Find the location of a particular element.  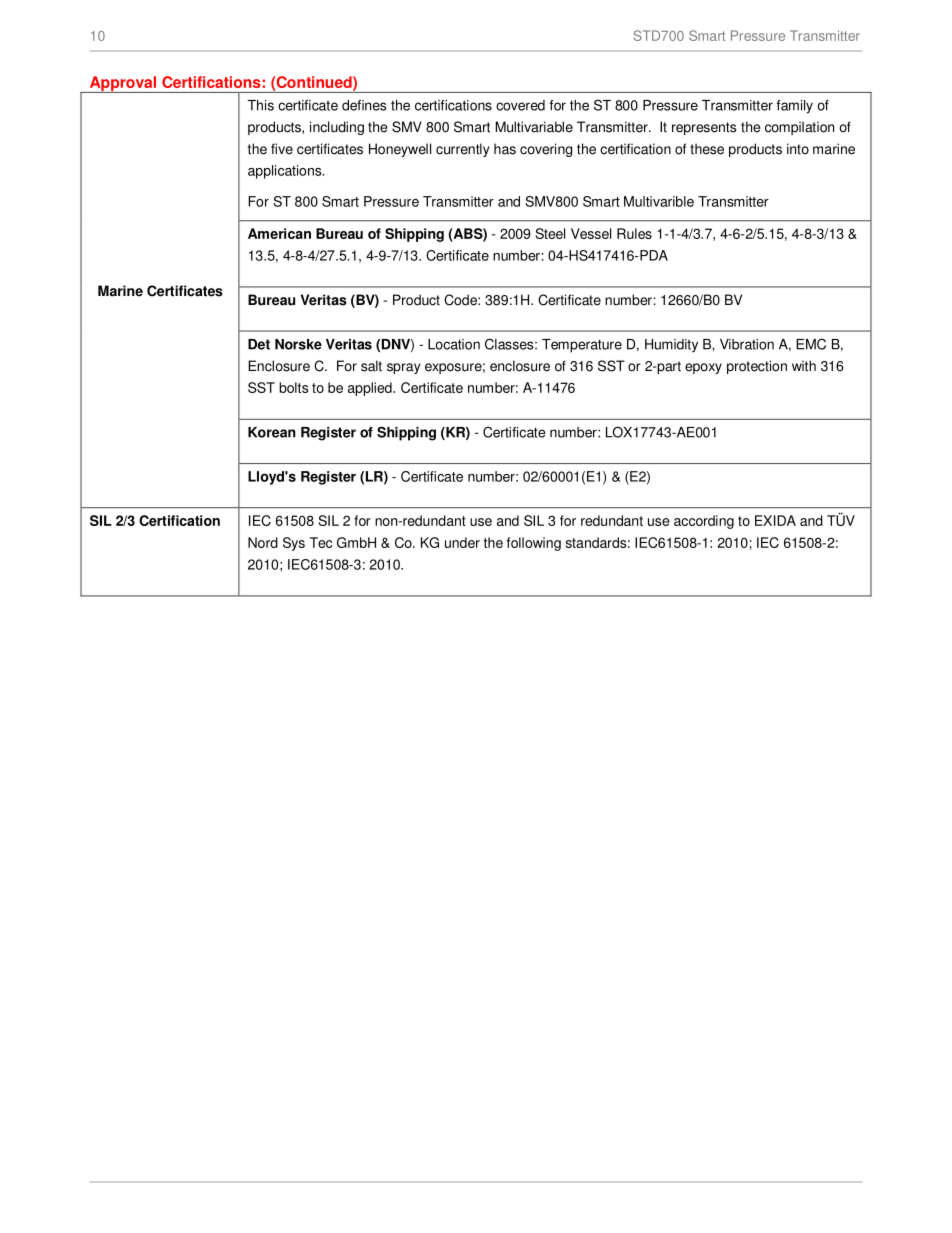

applied is located at coordinates (371, 389).
